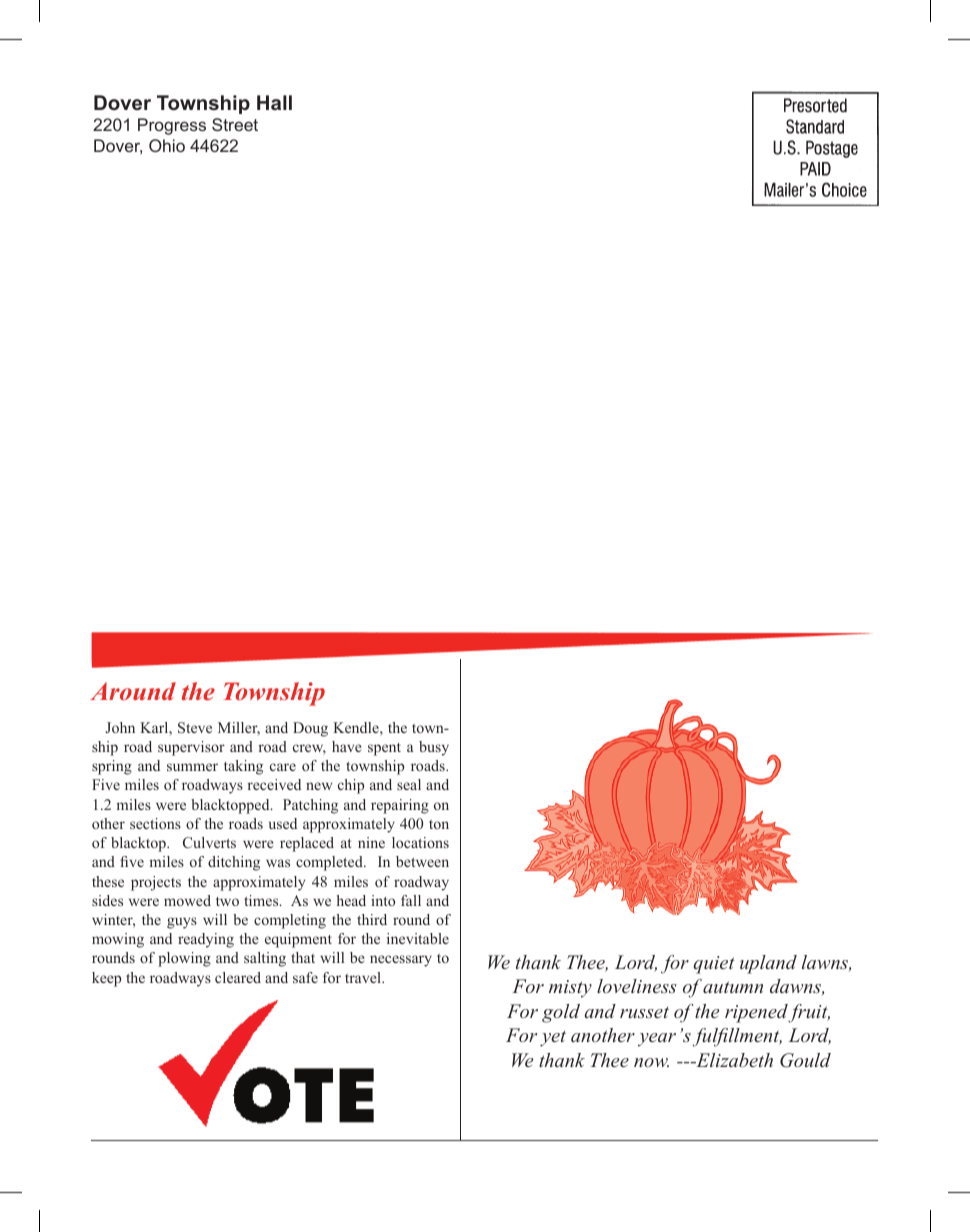  What do you see at coordinates (434, 748) in the screenshot?
I see `busy` at bounding box center [434, 748].
